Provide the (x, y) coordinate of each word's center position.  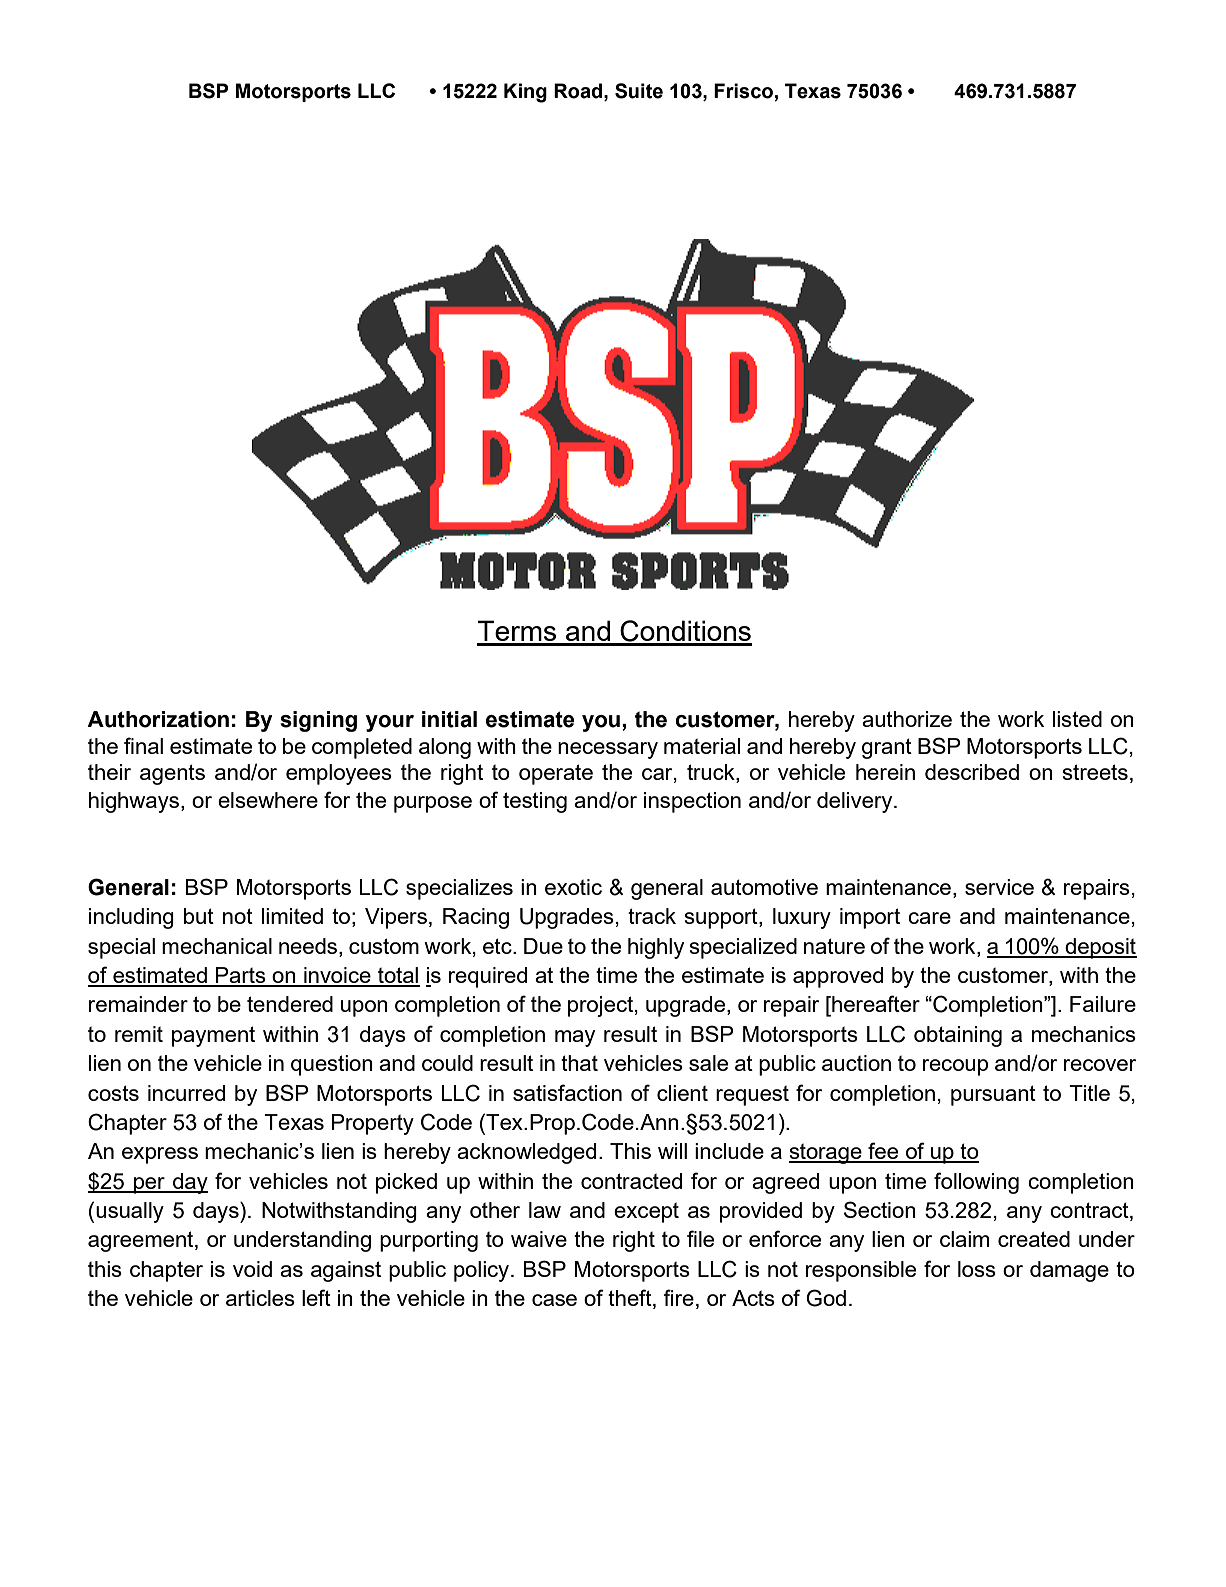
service (999, 887)
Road (578, 91)
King (525, 93)
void (252, 1269)
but (199, 916)
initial (449, 719)
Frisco (743, 91)
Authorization (158, 719)
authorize (907, 719)
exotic (573, 887)
